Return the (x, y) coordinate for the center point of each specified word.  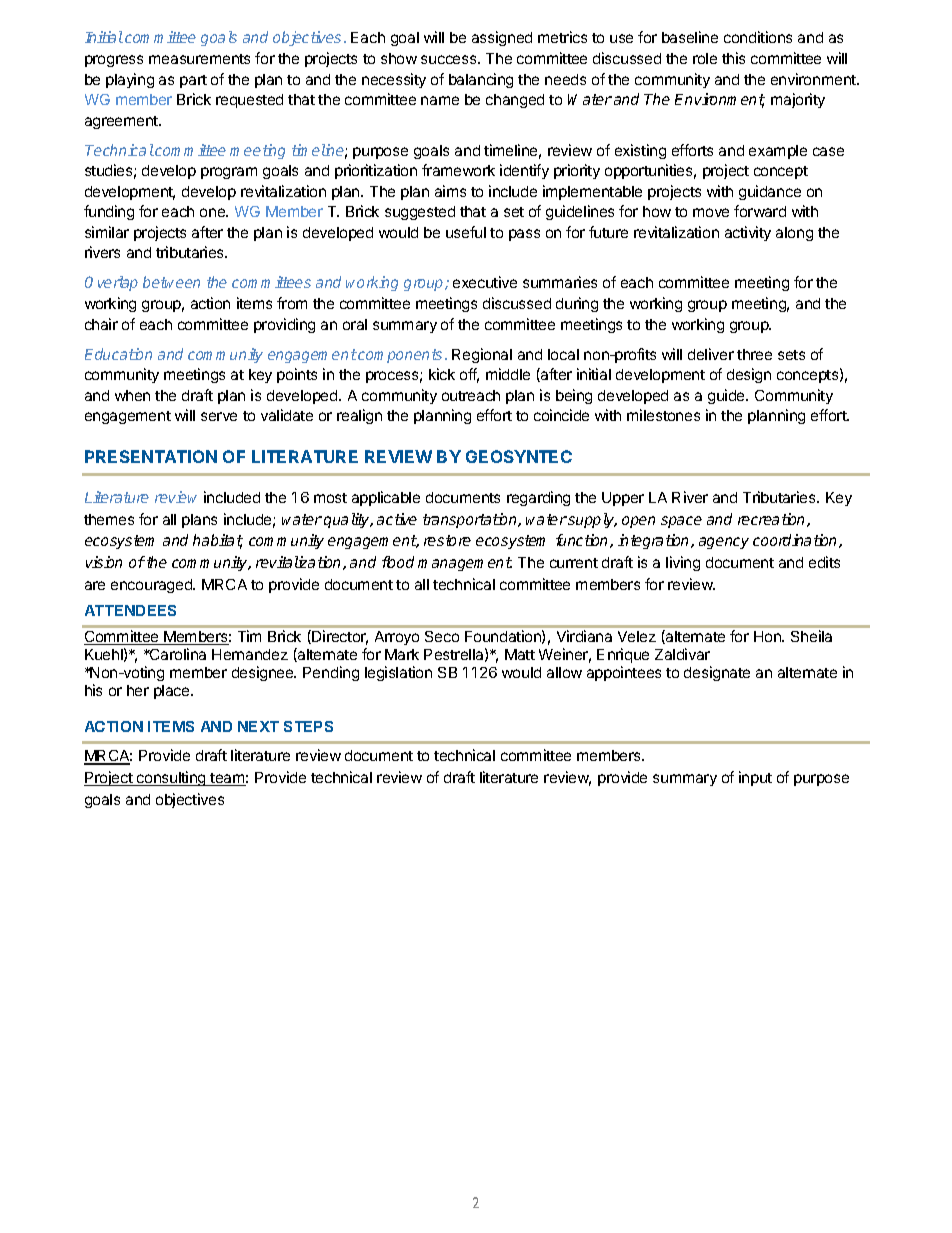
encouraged (152, 586)
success (450, 59)
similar (107, 232)
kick (442, 374)
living (683, 563)
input (755, 778)
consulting (171, 778)
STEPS (308, 726)
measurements (199, 59)
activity (748, 233)
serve (219, 416)
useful (466, 232)
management (465, 564)
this (733, 58)
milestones (663, 415)
